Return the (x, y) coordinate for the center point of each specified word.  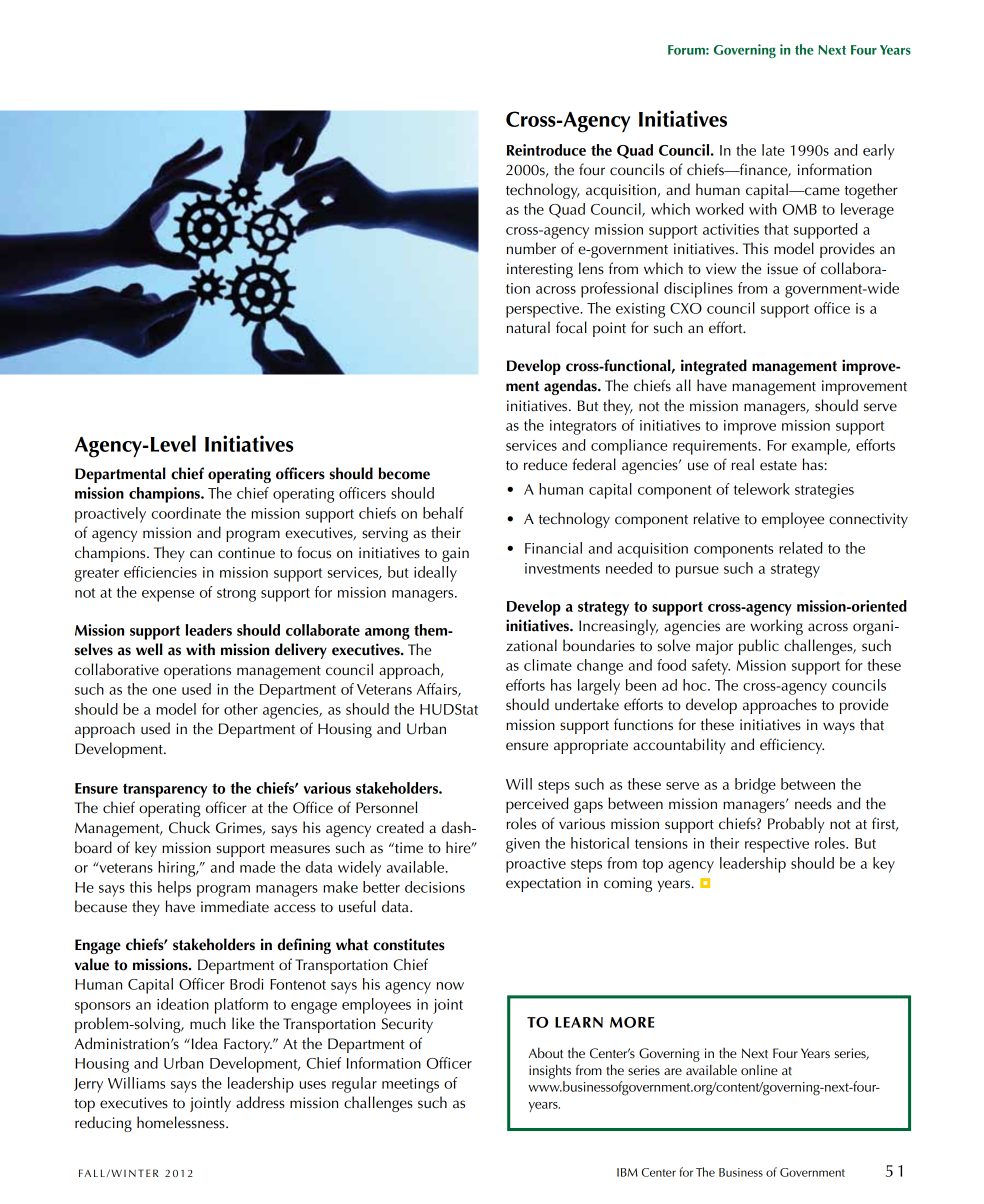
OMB (799, 209)
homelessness (182, 1122)
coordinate (186, 513)
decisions (435, 887)
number (531, 248)
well (149, 649)
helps (174, 889)
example (820, 447)
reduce (545, 464)
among (387, 634)
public (759, 647)
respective (777, 845)
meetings (410, 1085)
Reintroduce (546, 150)
